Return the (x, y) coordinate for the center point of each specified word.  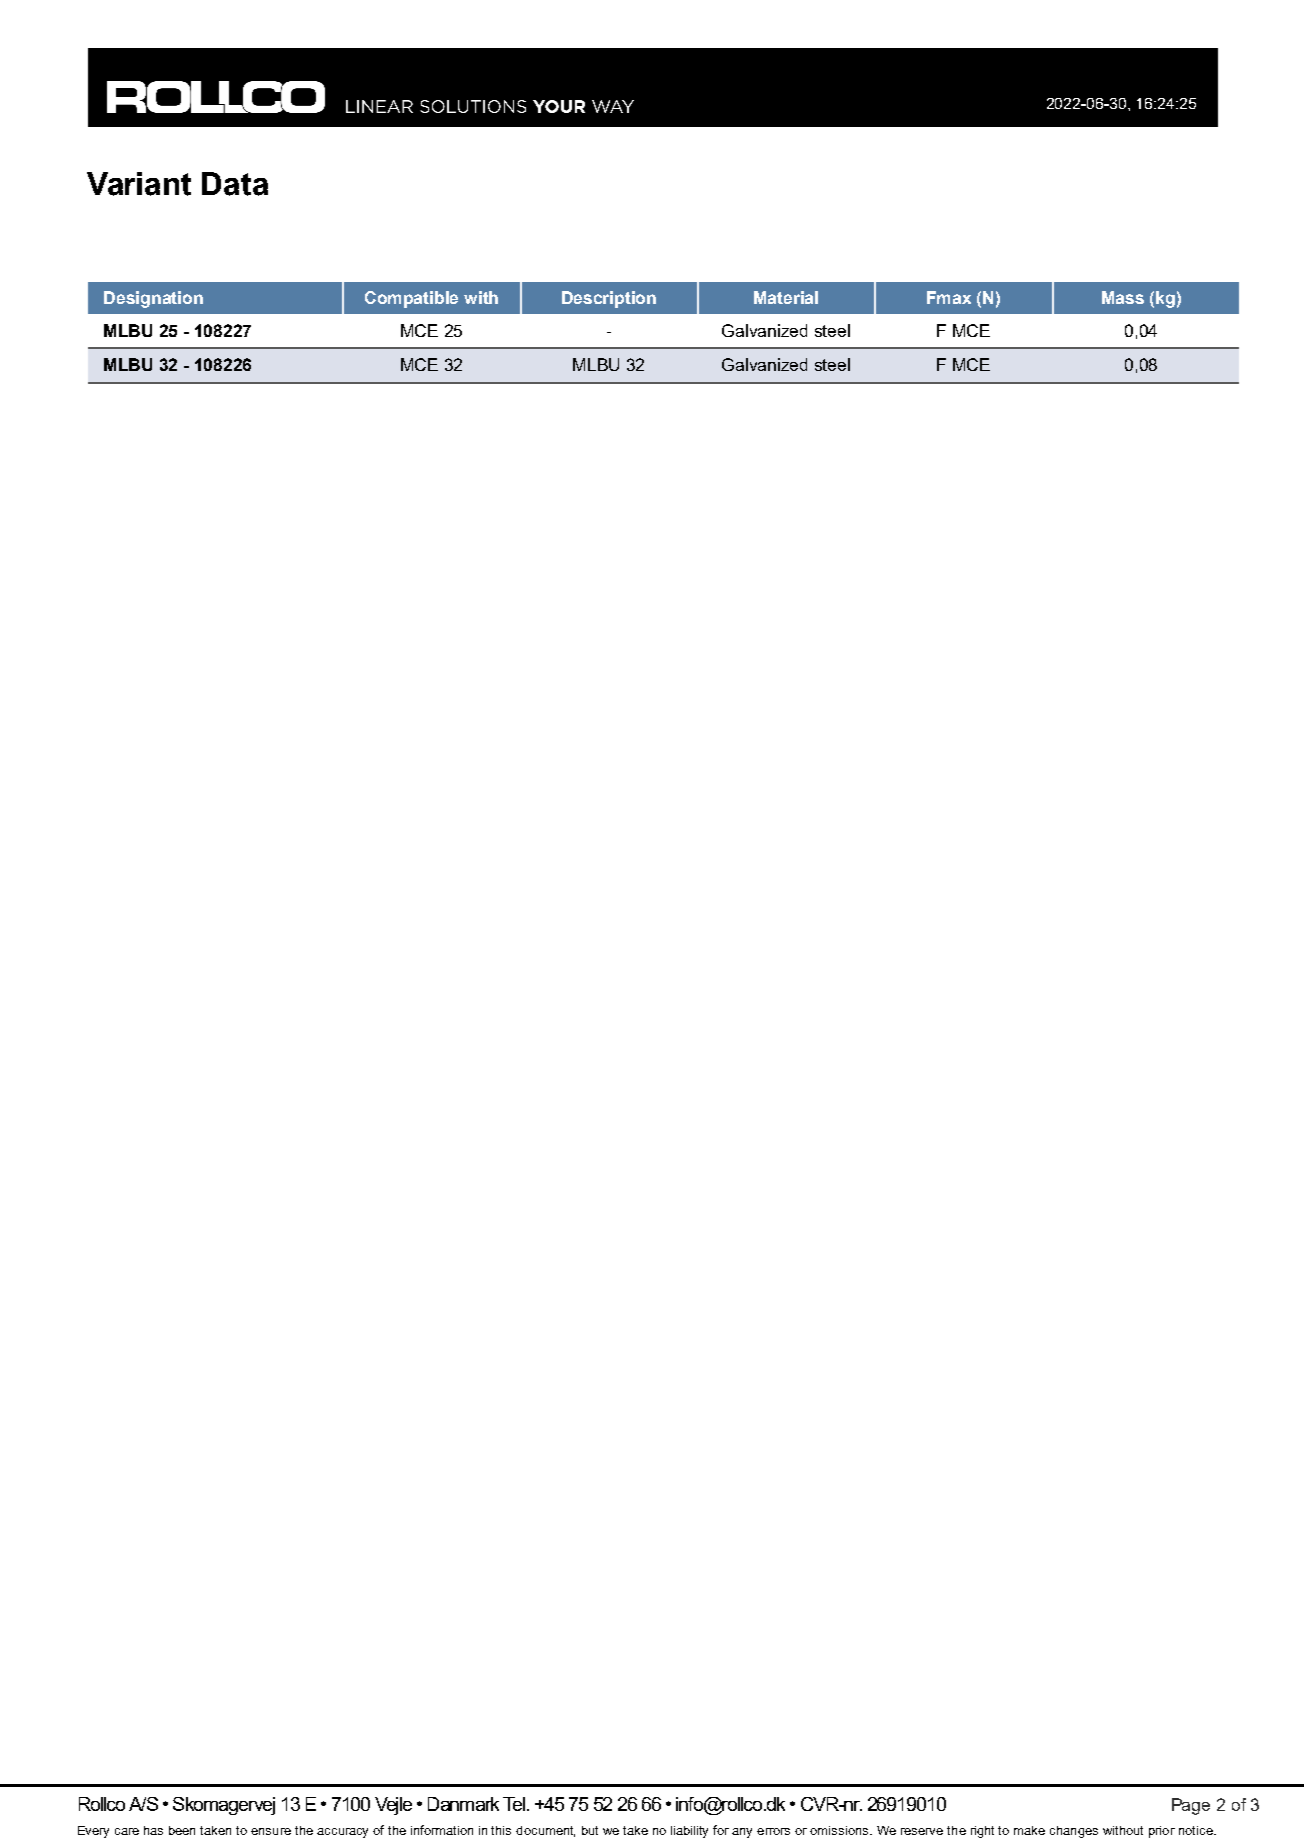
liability (689, 1832)
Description (609, 299)
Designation (153, 299)
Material (786, 297)
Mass (1123, 297)
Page (1191, 1806)
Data (235, 184)
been (182, 1830)
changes (1074, 1832)
